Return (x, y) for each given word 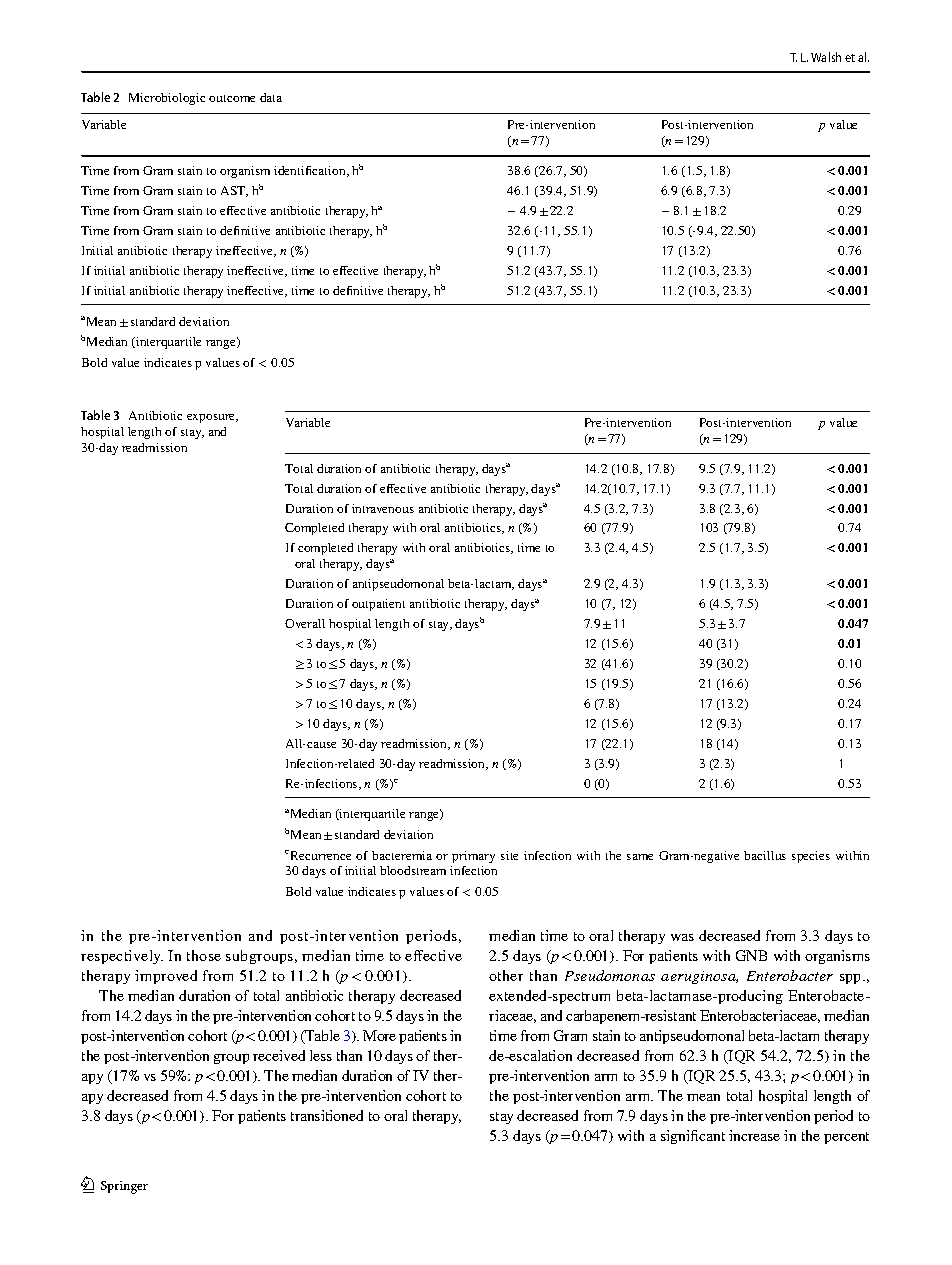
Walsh (826, 57)
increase (754, 1135)
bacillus (765, 855)
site (509, 855)
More (379, 1035)
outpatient (378, 605)
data (271, 97)
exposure (212, 418)
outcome (232, 98)
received (279, 1055)
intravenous (383, 508)
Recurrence (319, 855)
